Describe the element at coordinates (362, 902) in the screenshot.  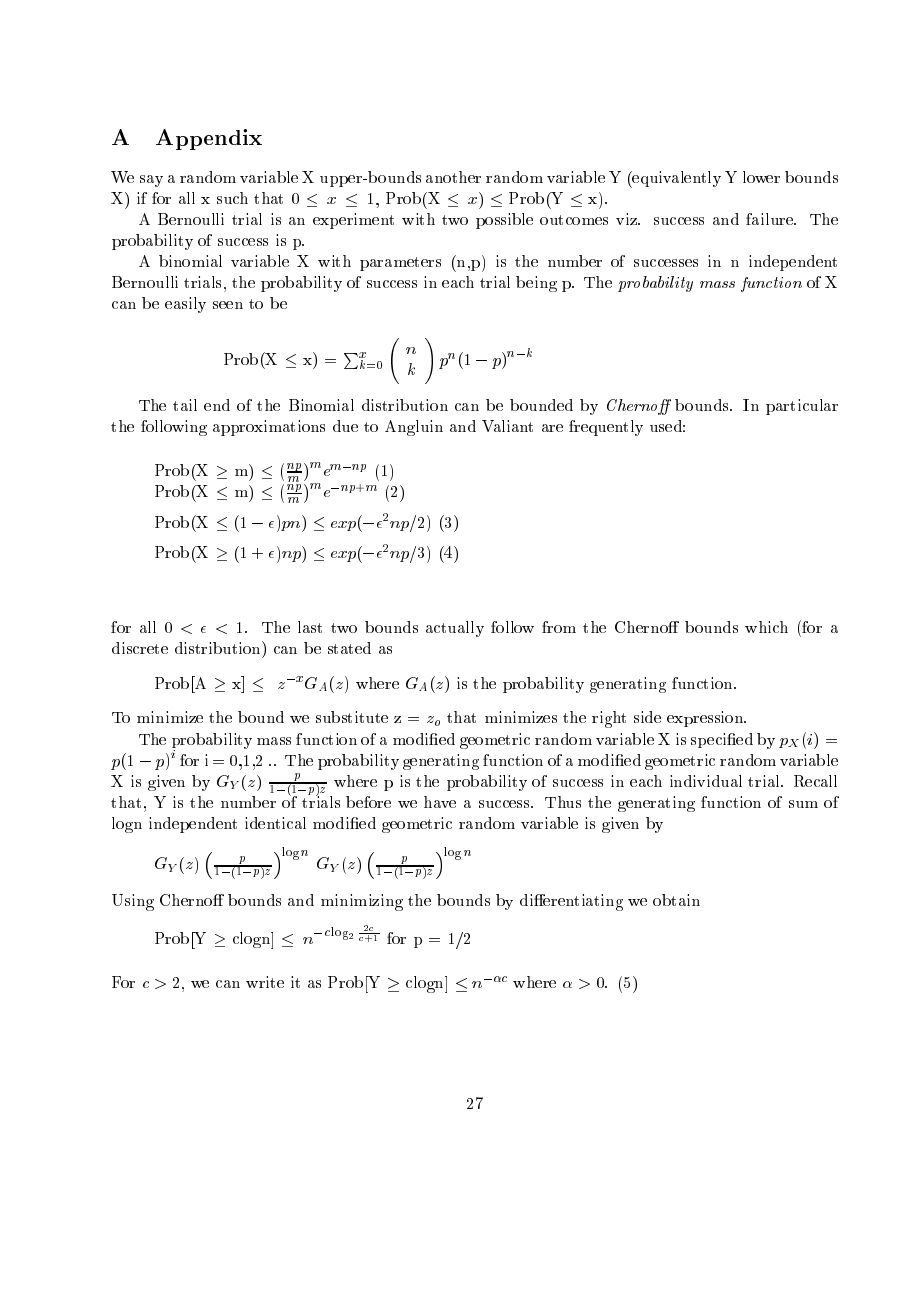
I see `minimizing` at that location.
